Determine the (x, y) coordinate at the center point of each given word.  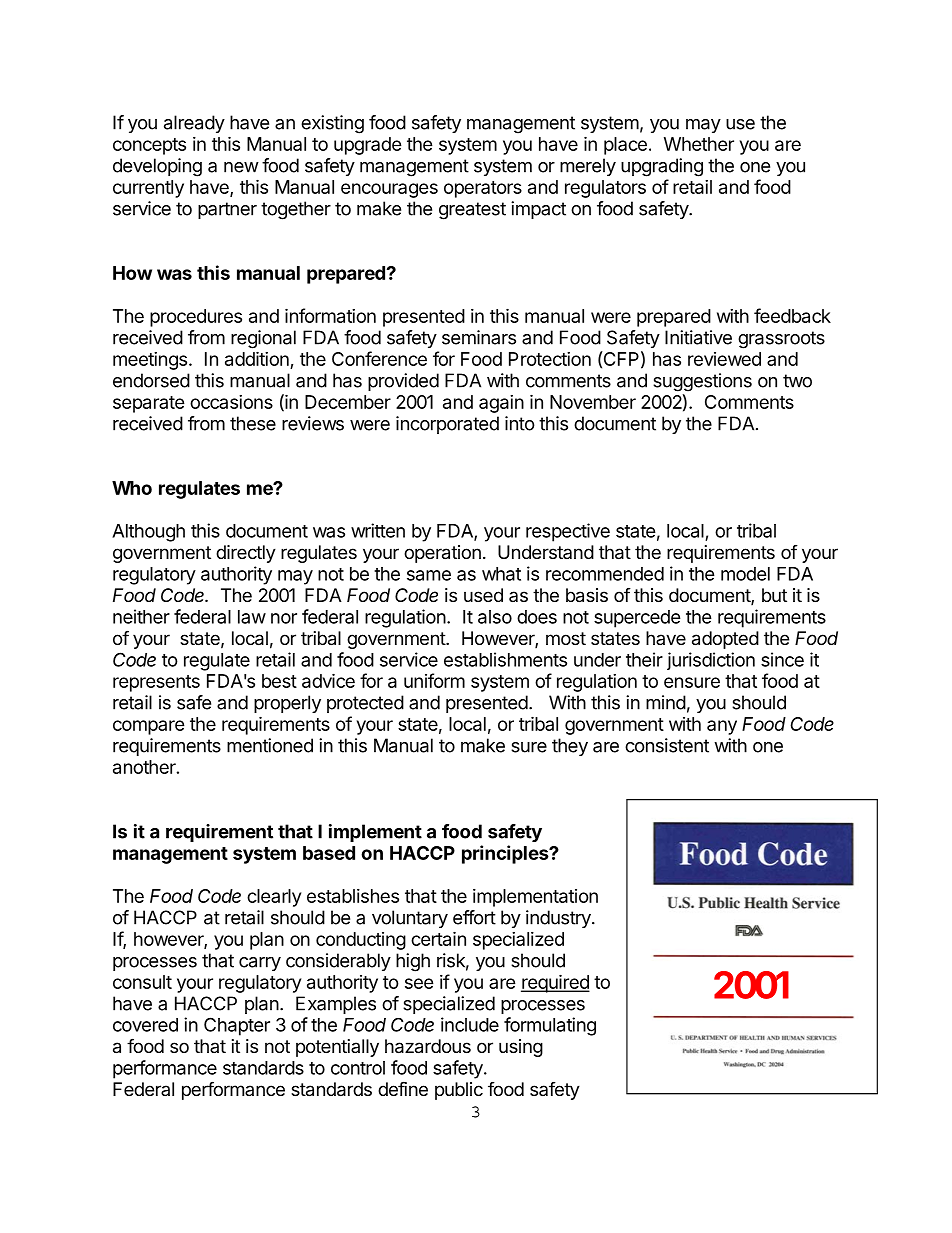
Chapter (237, 1026)
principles (506, 854)
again (501, 404)
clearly (274, 898)
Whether (699, 144)
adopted (725, 640)
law (252, 617)
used (483, 595)
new (241, 167)
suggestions (702, 382)
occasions (231, 402)
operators (483, 189)
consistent (667, 745)
